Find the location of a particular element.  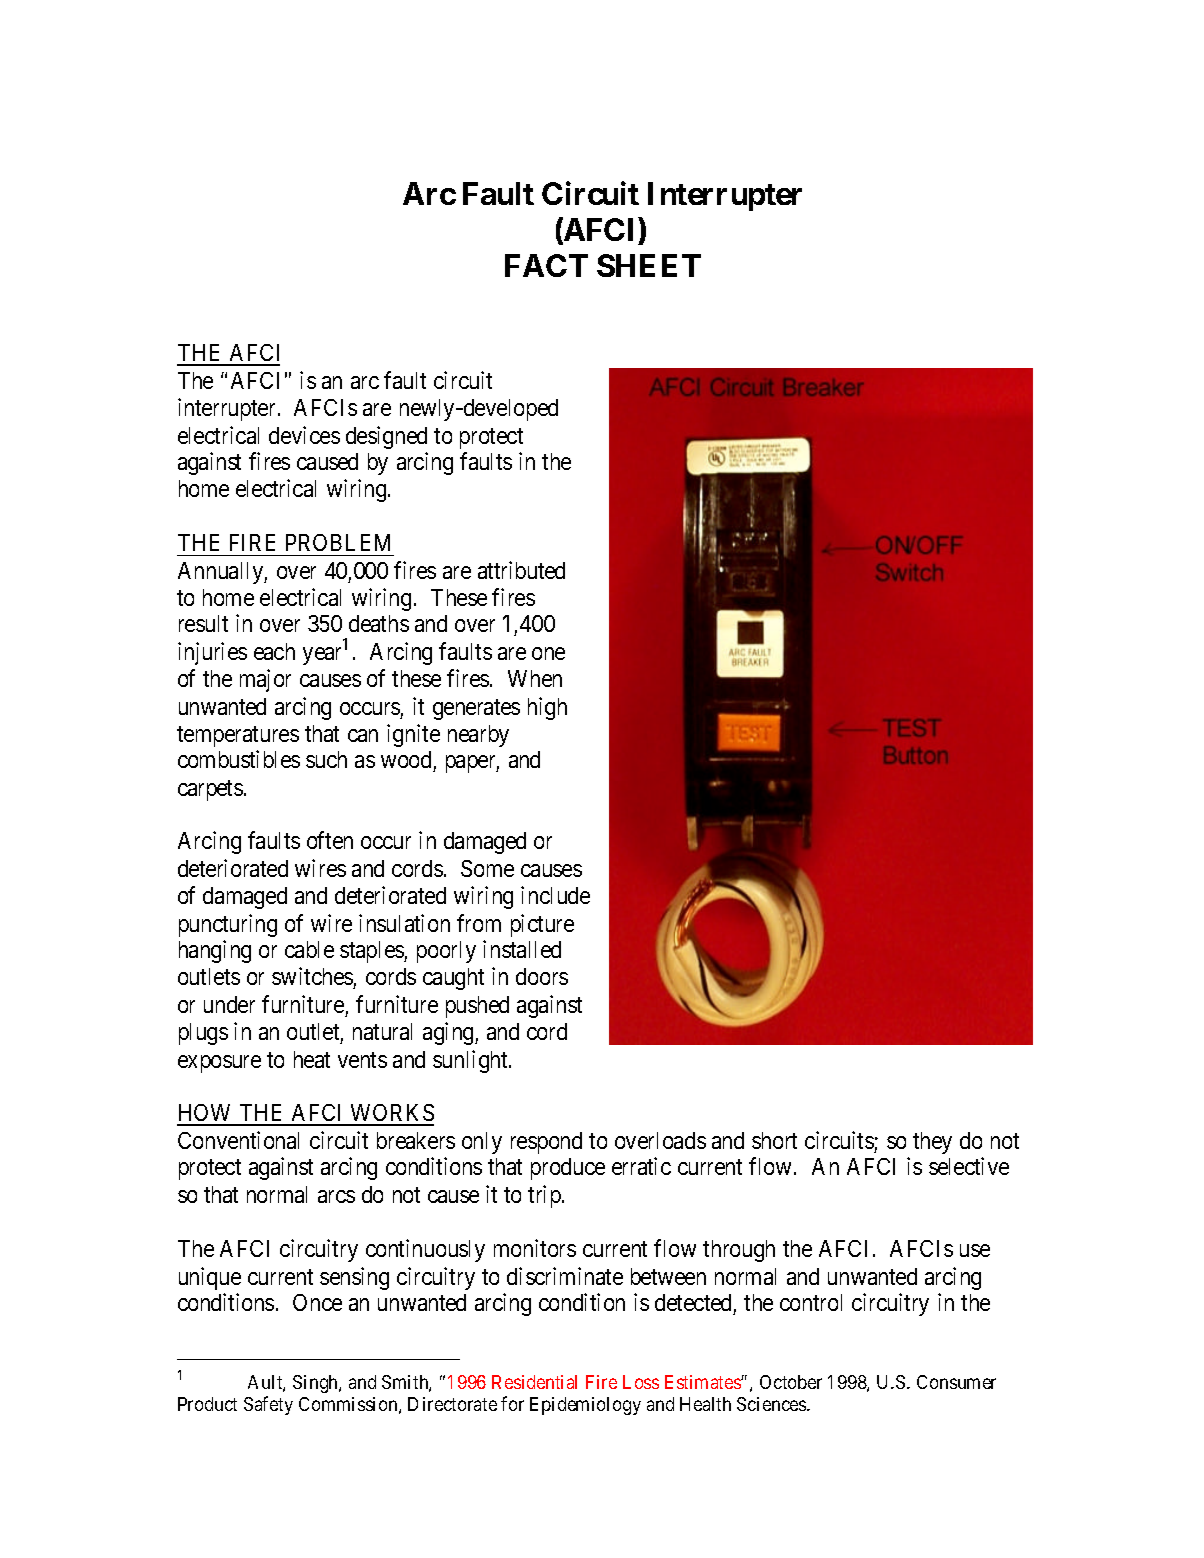

include is located at coordinates (555, 895).
